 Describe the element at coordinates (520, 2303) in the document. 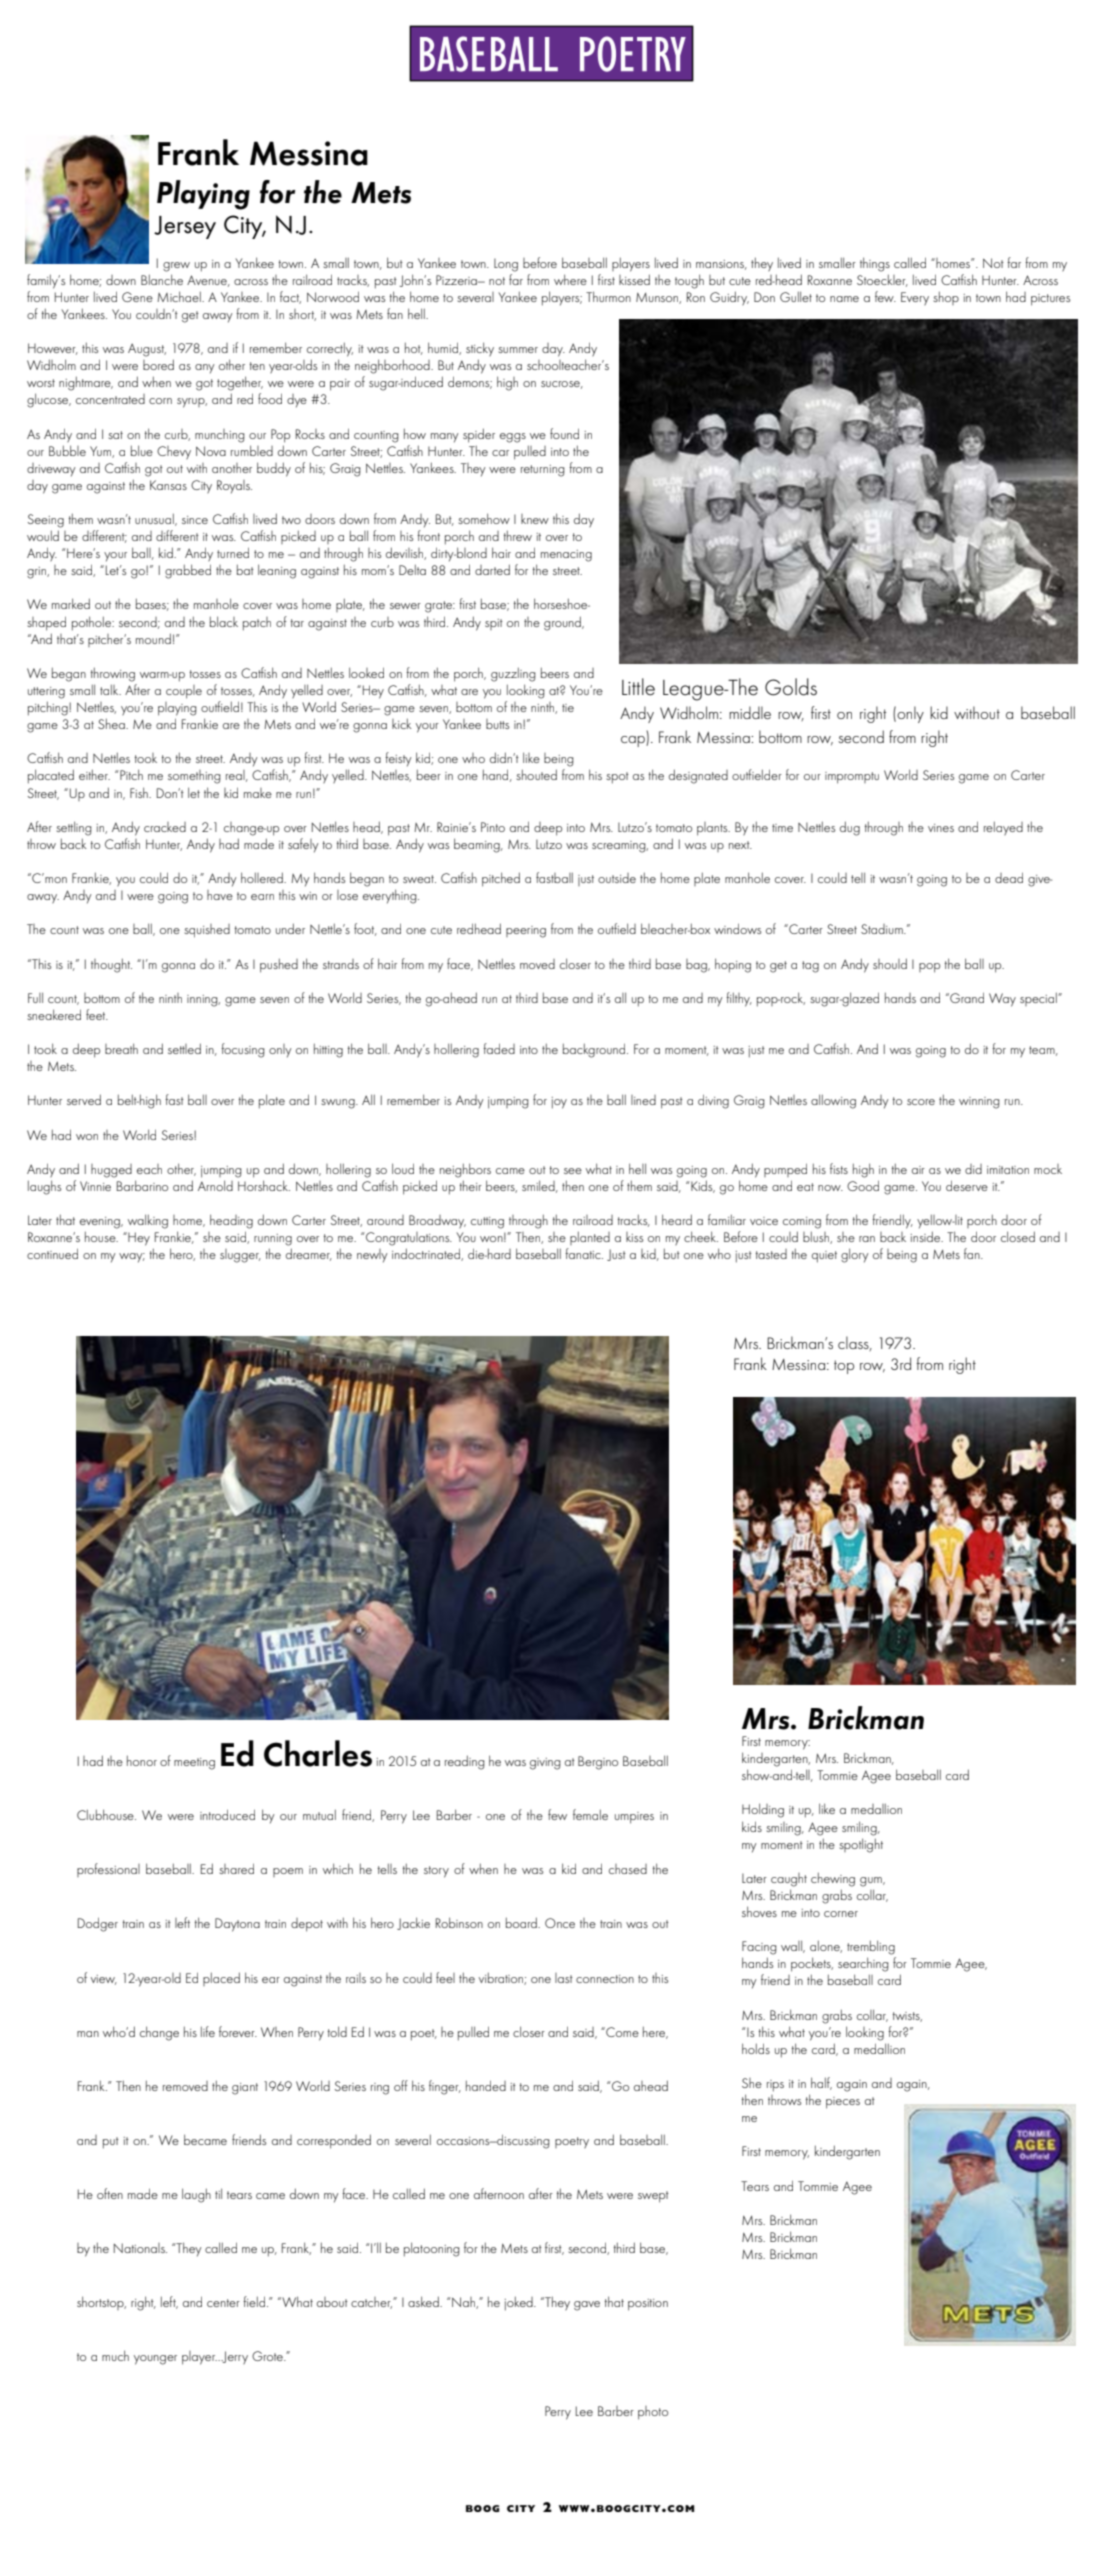

I see `joked` at that location.
